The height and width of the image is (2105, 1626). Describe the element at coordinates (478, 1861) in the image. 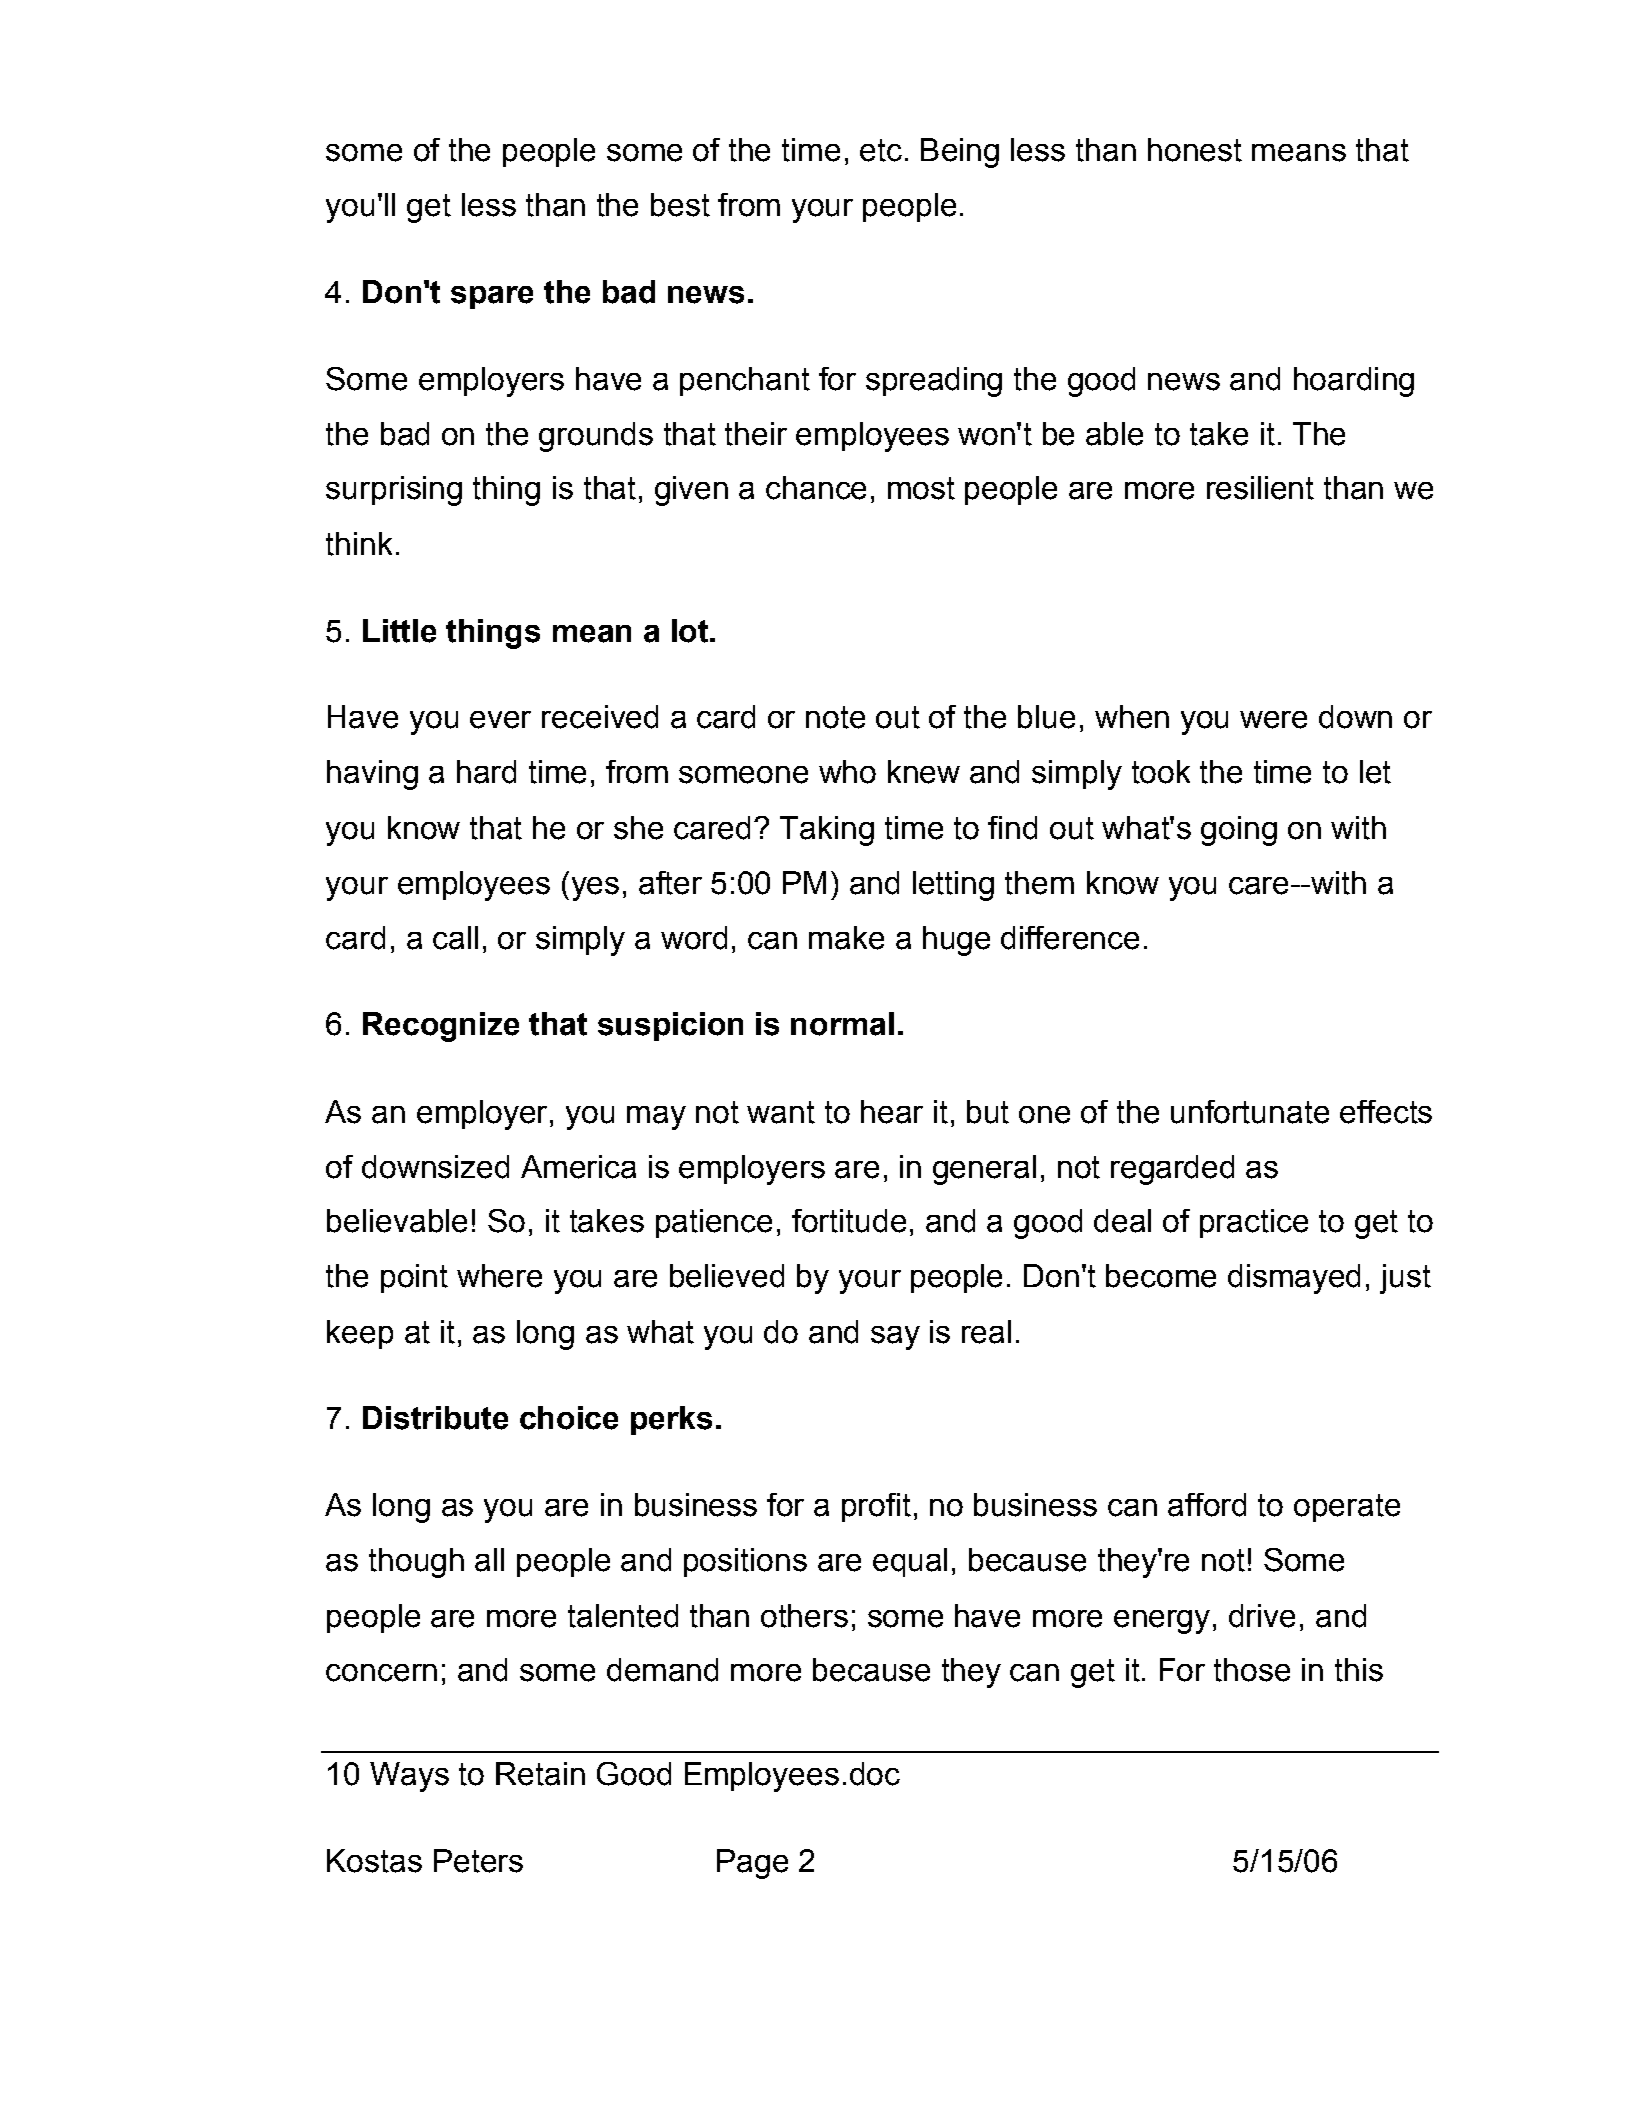

I see `Peters` at that location.
